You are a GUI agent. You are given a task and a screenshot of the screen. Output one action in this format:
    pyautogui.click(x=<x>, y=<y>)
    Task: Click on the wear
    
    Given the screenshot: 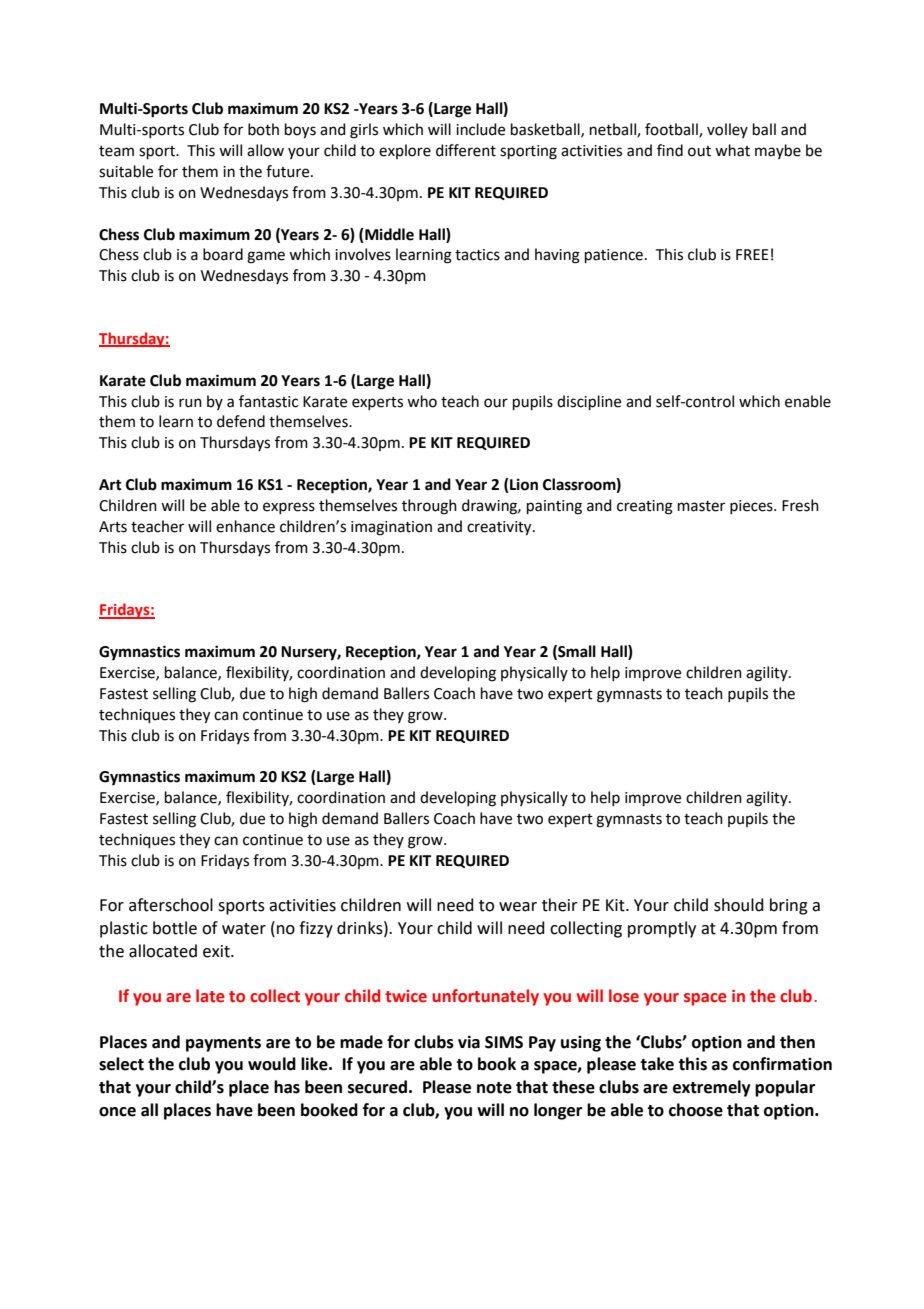 What is the action you would take?
    pyautogui.click(x=518, y=907)
